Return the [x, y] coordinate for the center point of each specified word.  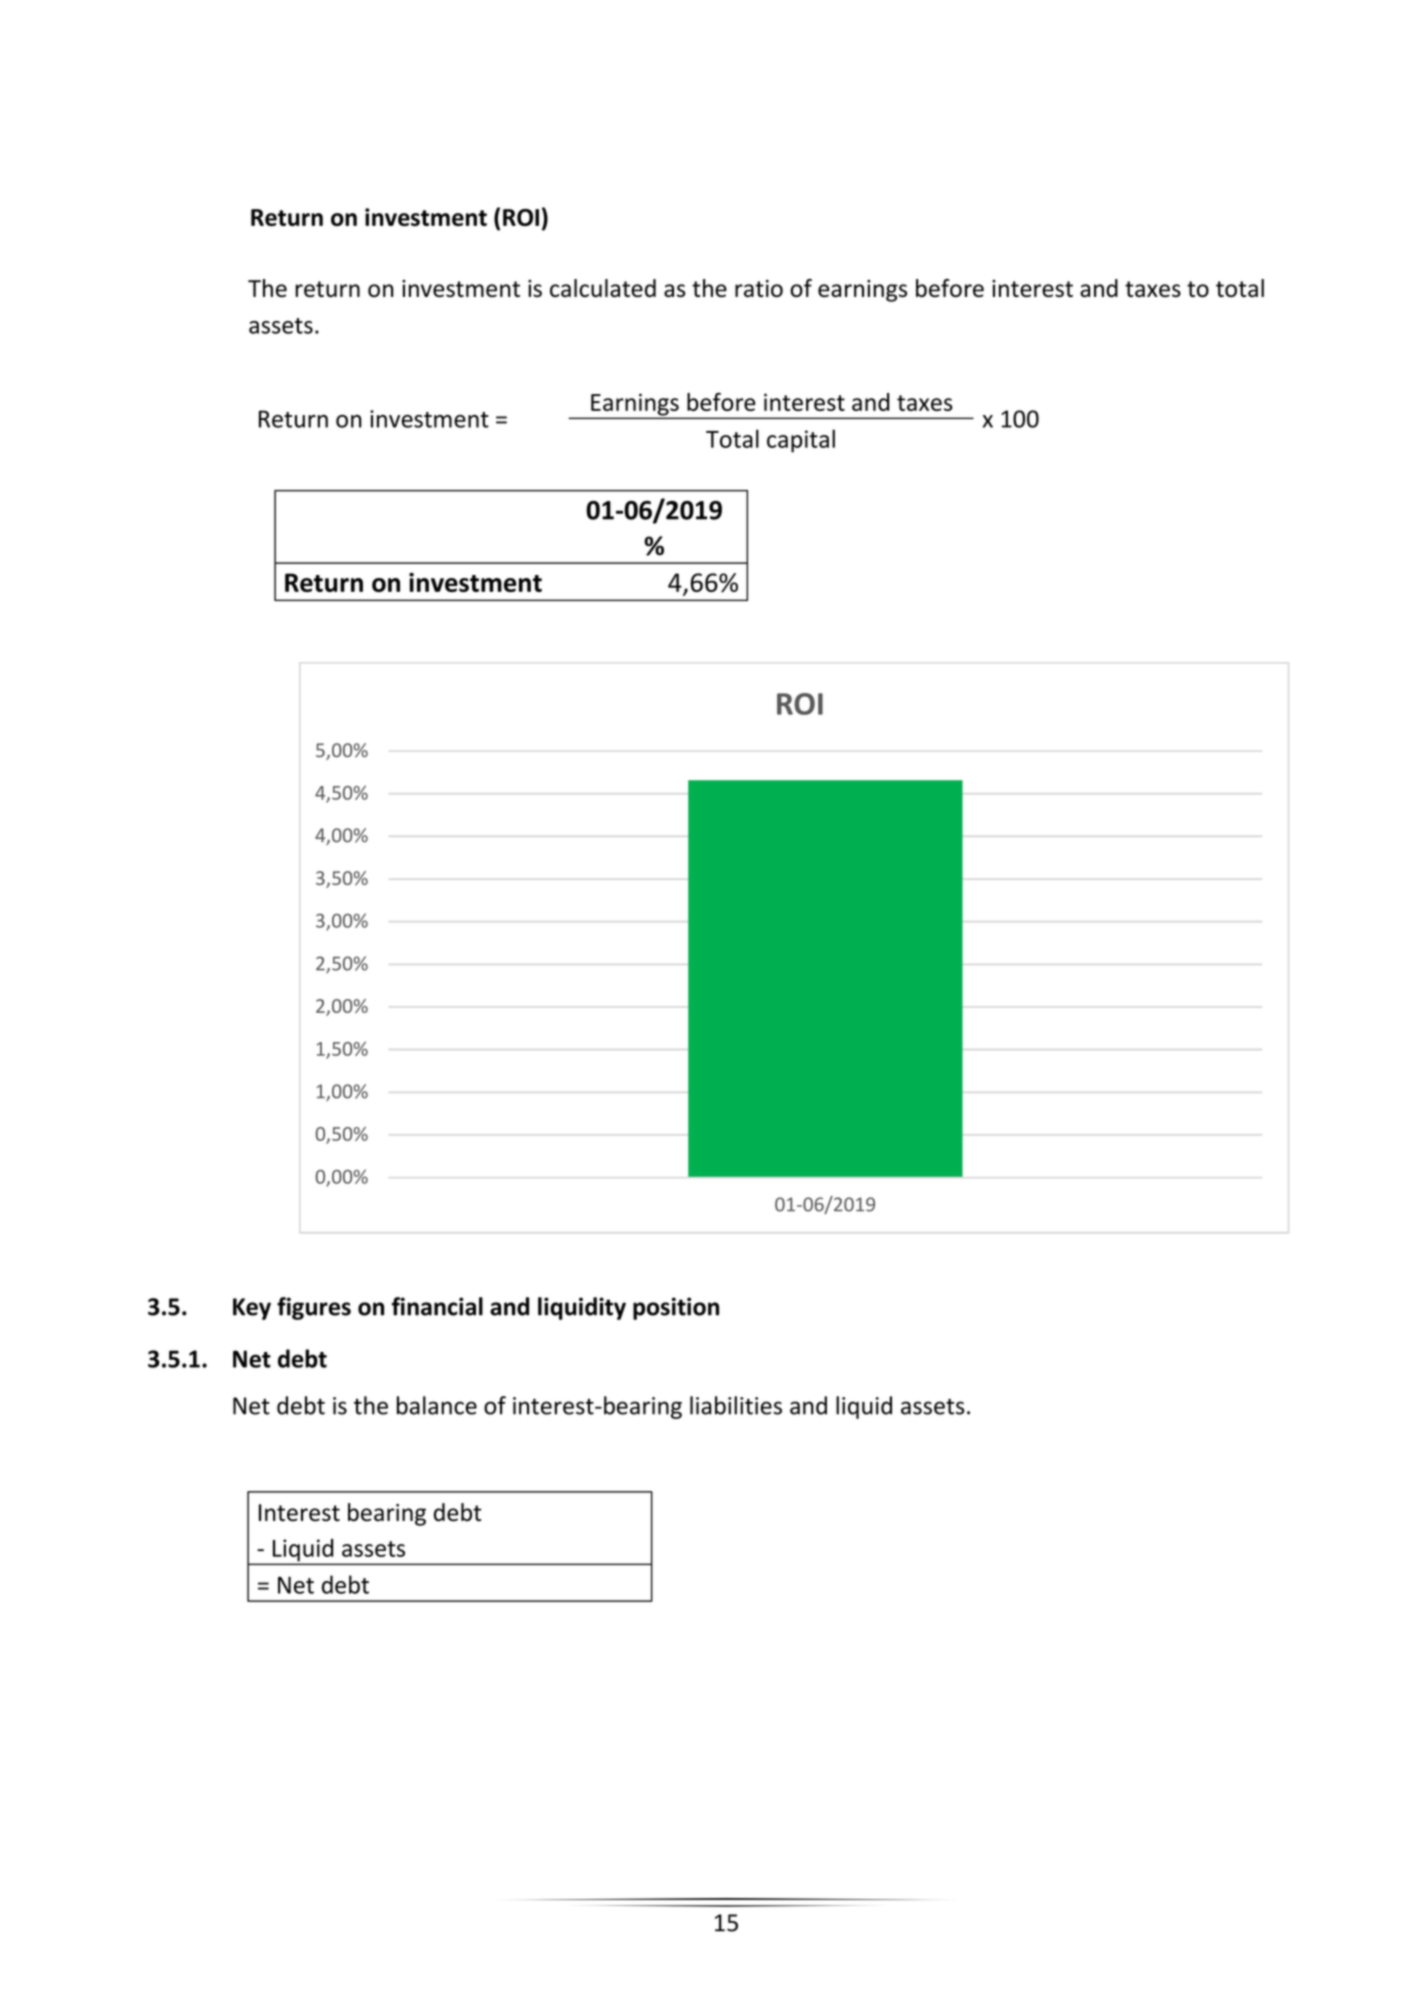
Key [252, 1309]
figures [314, 1308]
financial [437, 1306]
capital [801, 441]
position [676, 1308]
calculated [603, 288]
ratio [759, 288]
